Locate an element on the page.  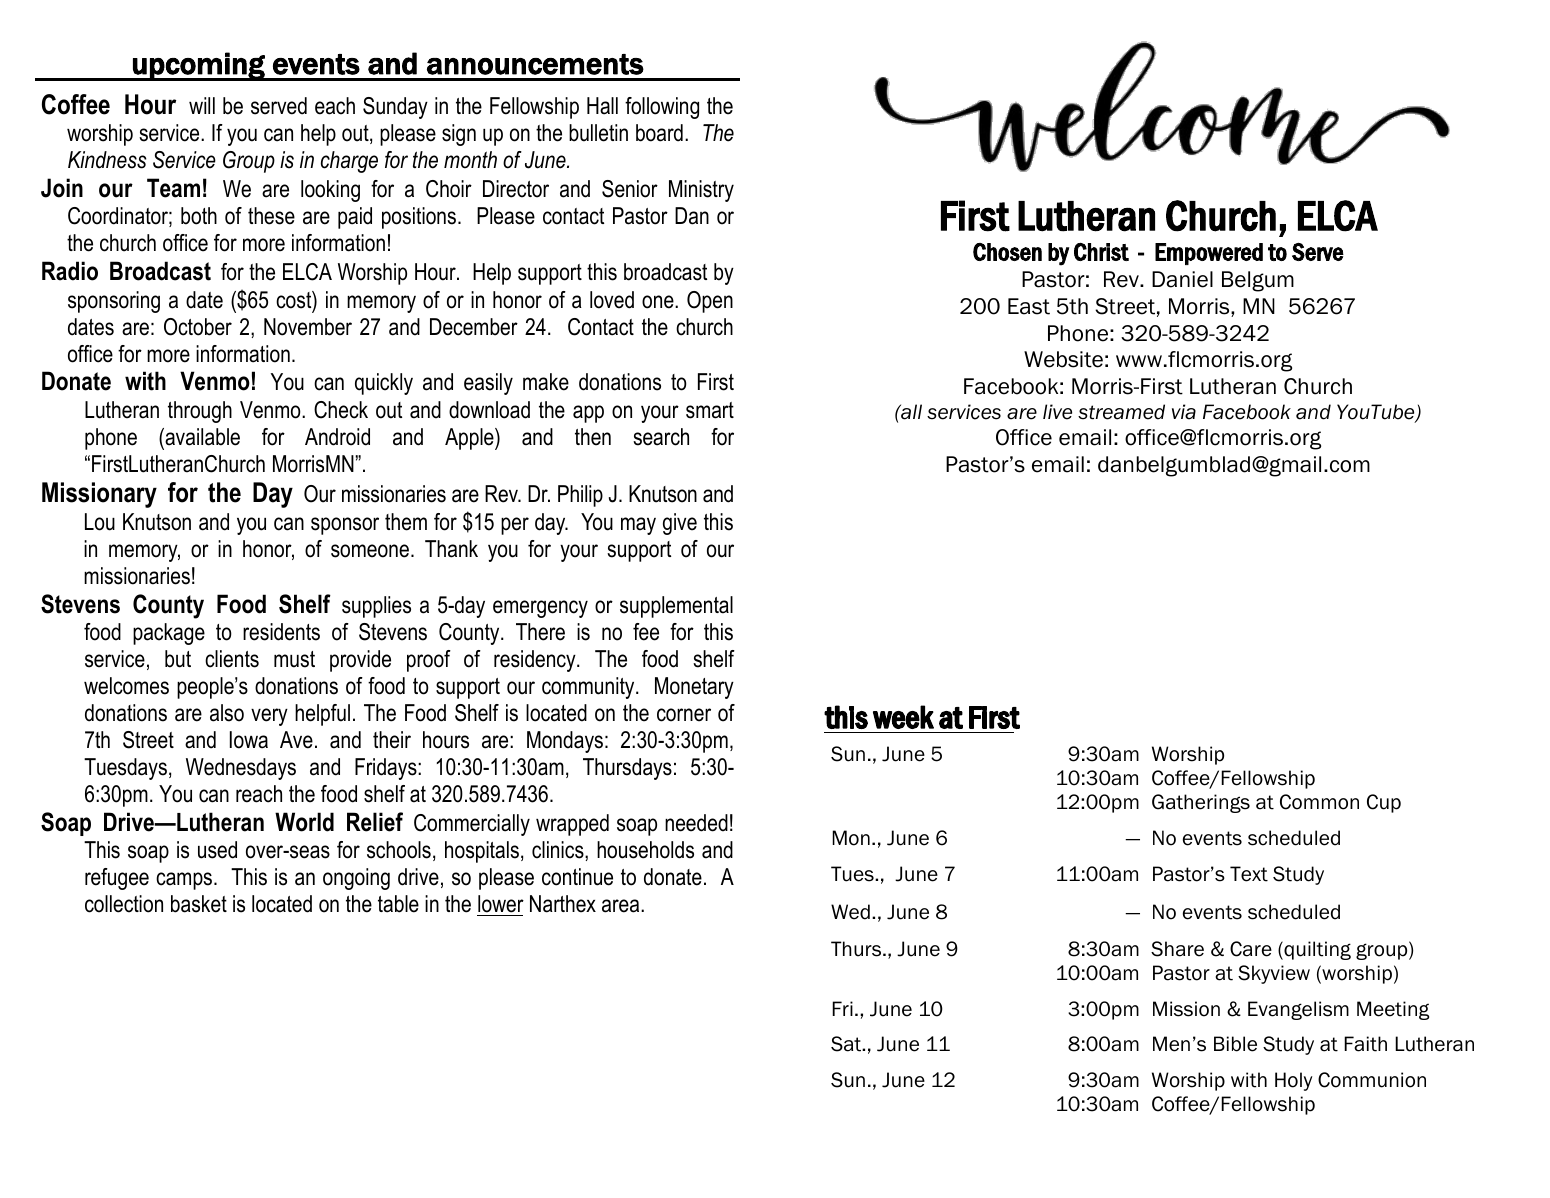
collection is located at coordinates (124, 904).
